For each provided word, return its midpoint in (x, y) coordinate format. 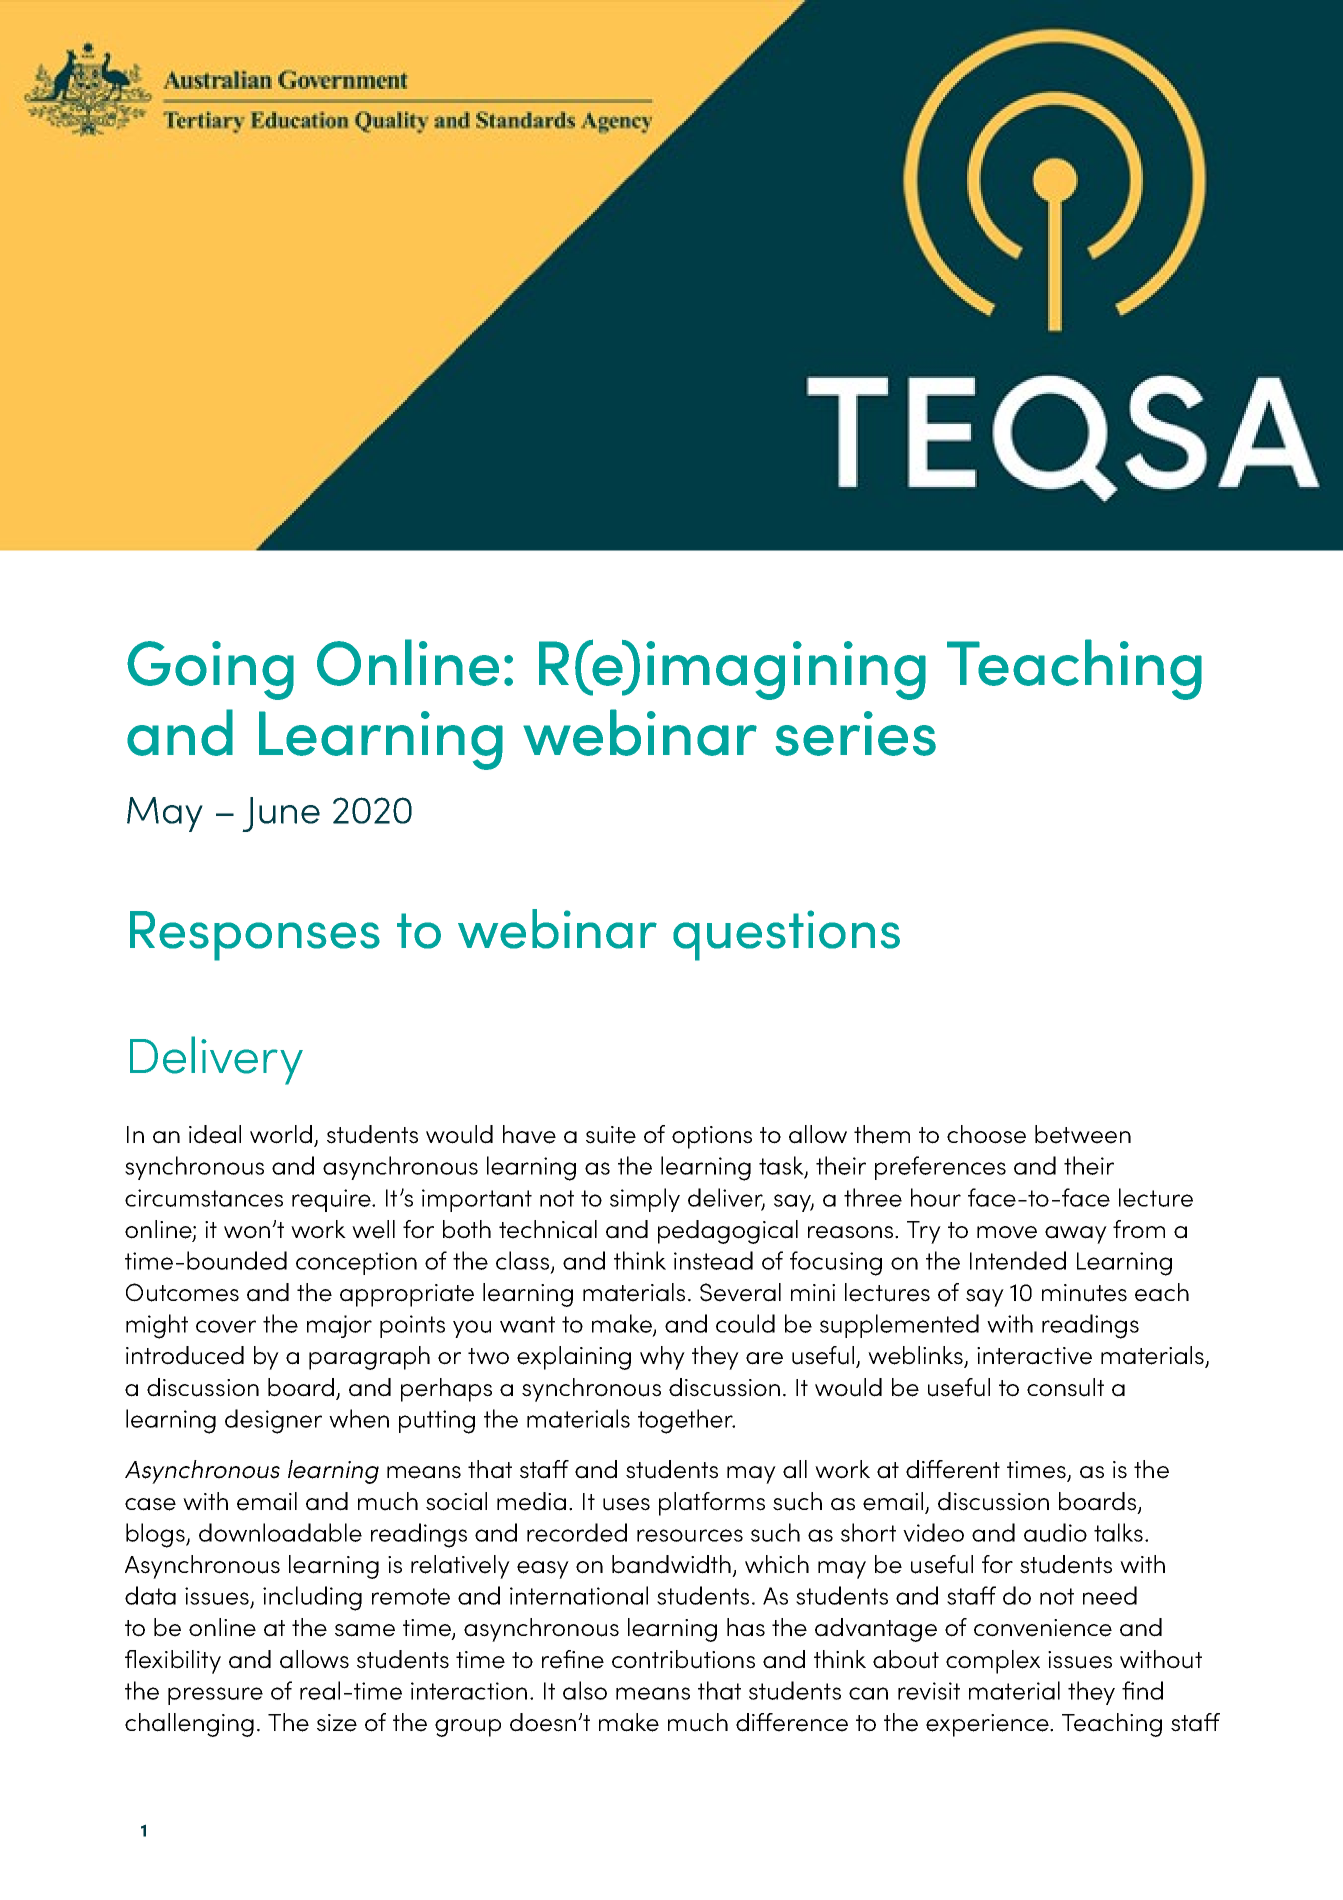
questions (786, 935)
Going (210, 670)
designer (273, 1421)
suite (611, 1135)
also (585, 1690)
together (686, 1421)
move (1007, 1232)
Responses (255, 936)
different (953, 1469)
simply (645, 1200)
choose (986, 1134)
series (856, 733)
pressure (215, 1696)
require (332, 1200)
